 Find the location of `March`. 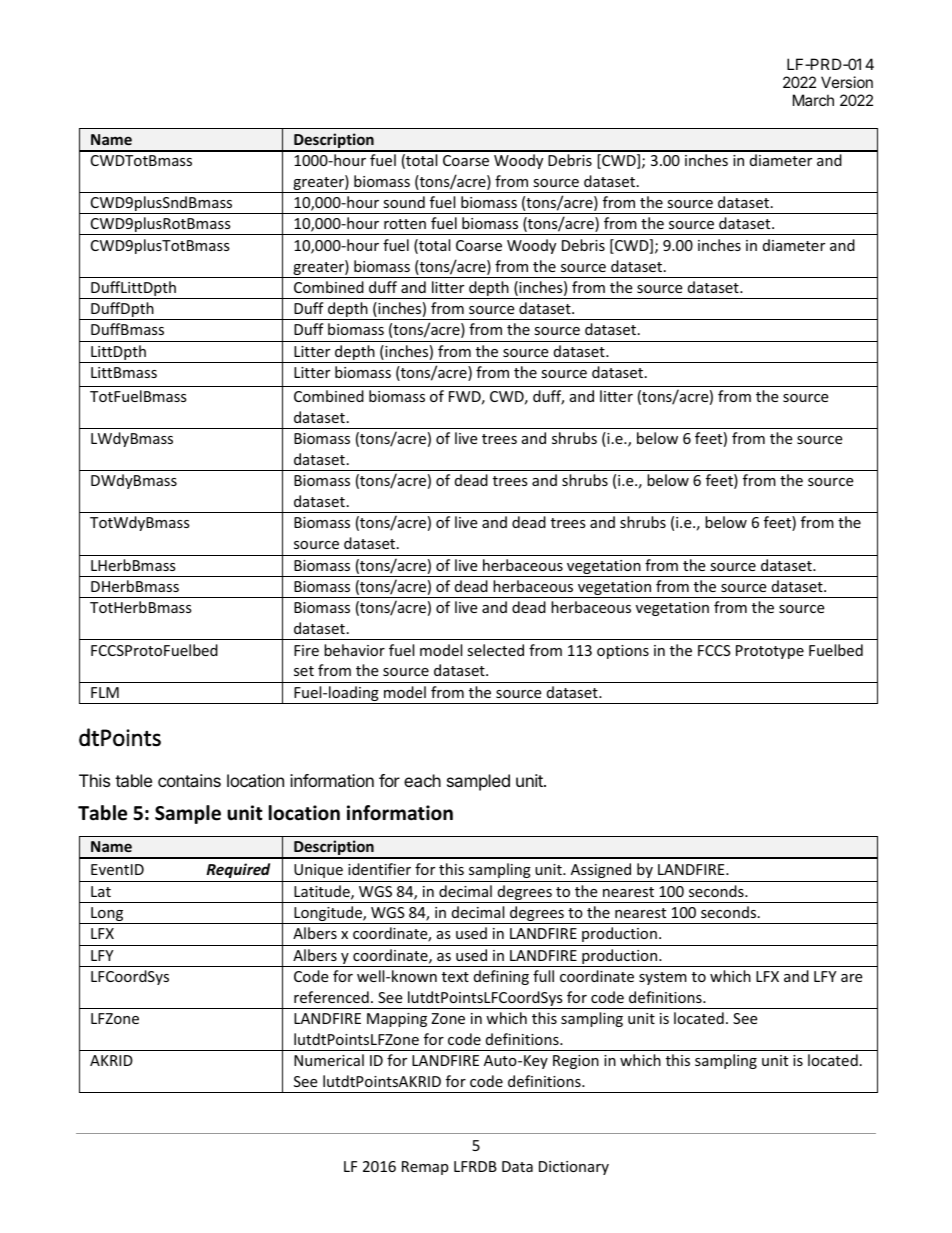

March is located at coordinates (813, 100).
